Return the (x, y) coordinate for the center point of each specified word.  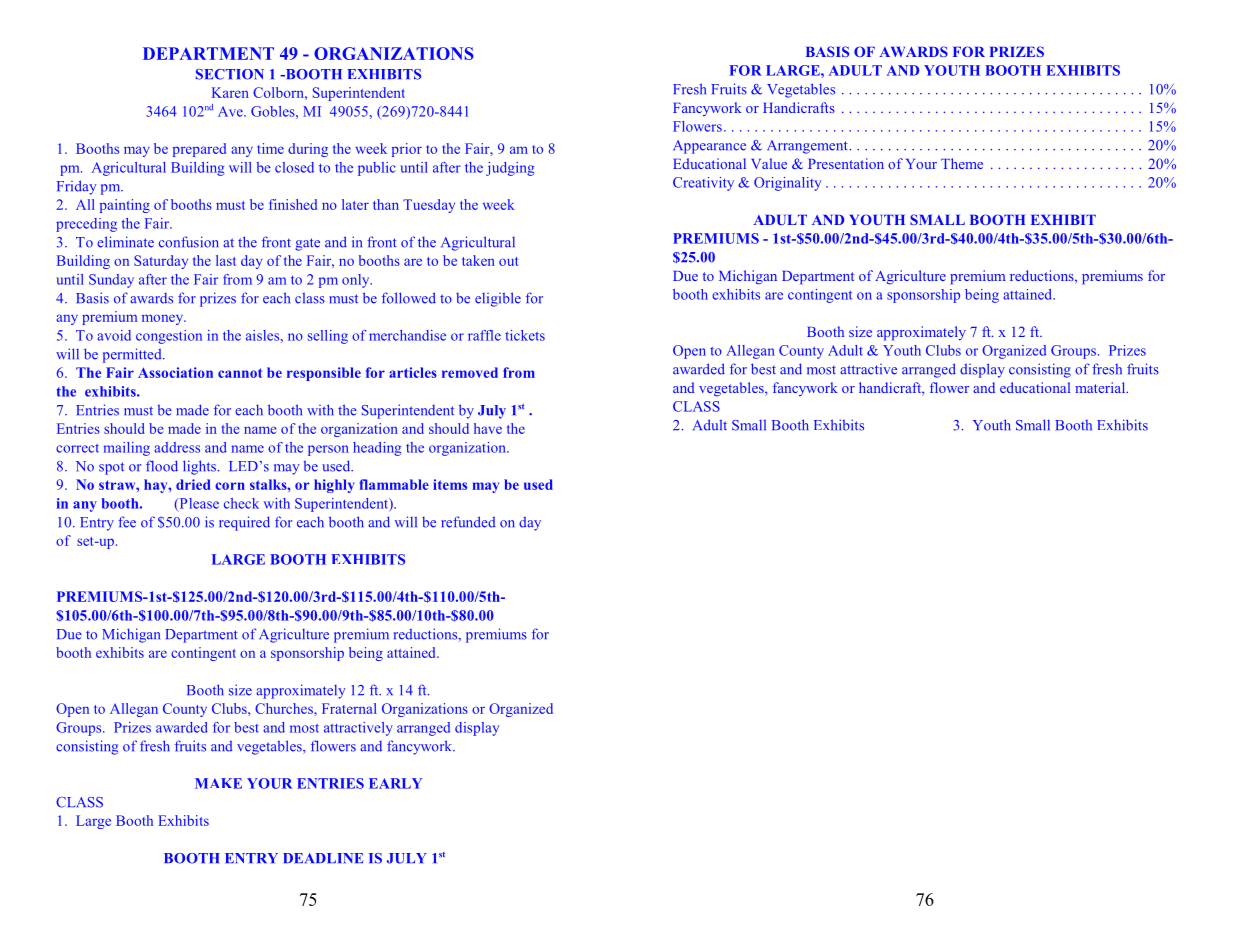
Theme (962, 163)
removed (470, 372)
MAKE (218, 783)
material (1101, 387)
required (244, 523)
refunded (468, 522)
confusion (189, 242)
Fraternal (349, 708)
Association (175, 372)
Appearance (709, 147)
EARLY (395, 783)
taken (478, 260)
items (450, 484)
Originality (787, 184)
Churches (285, 708)
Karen (230, 92)
